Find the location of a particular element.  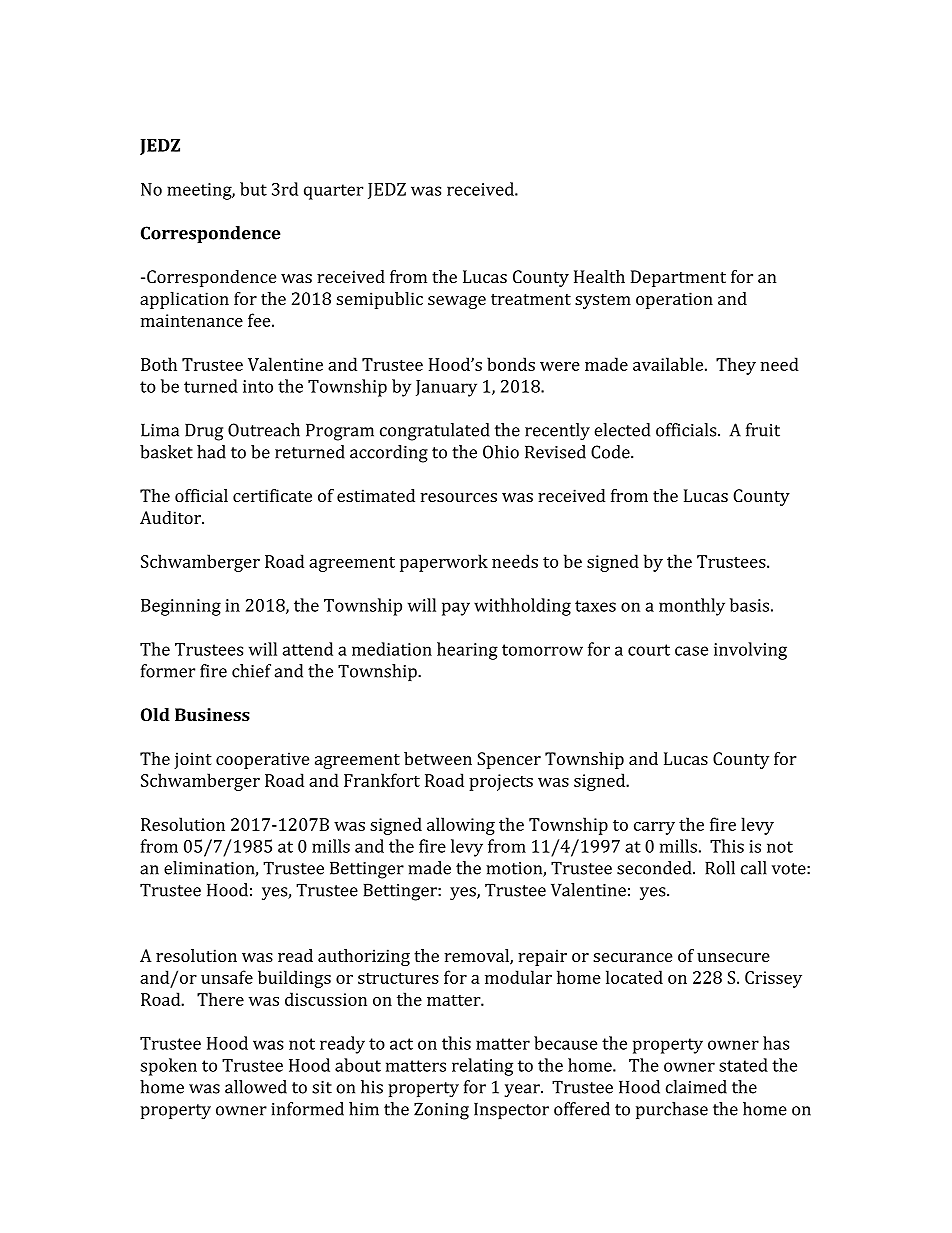

chief is located at coordinates (251, 671).
